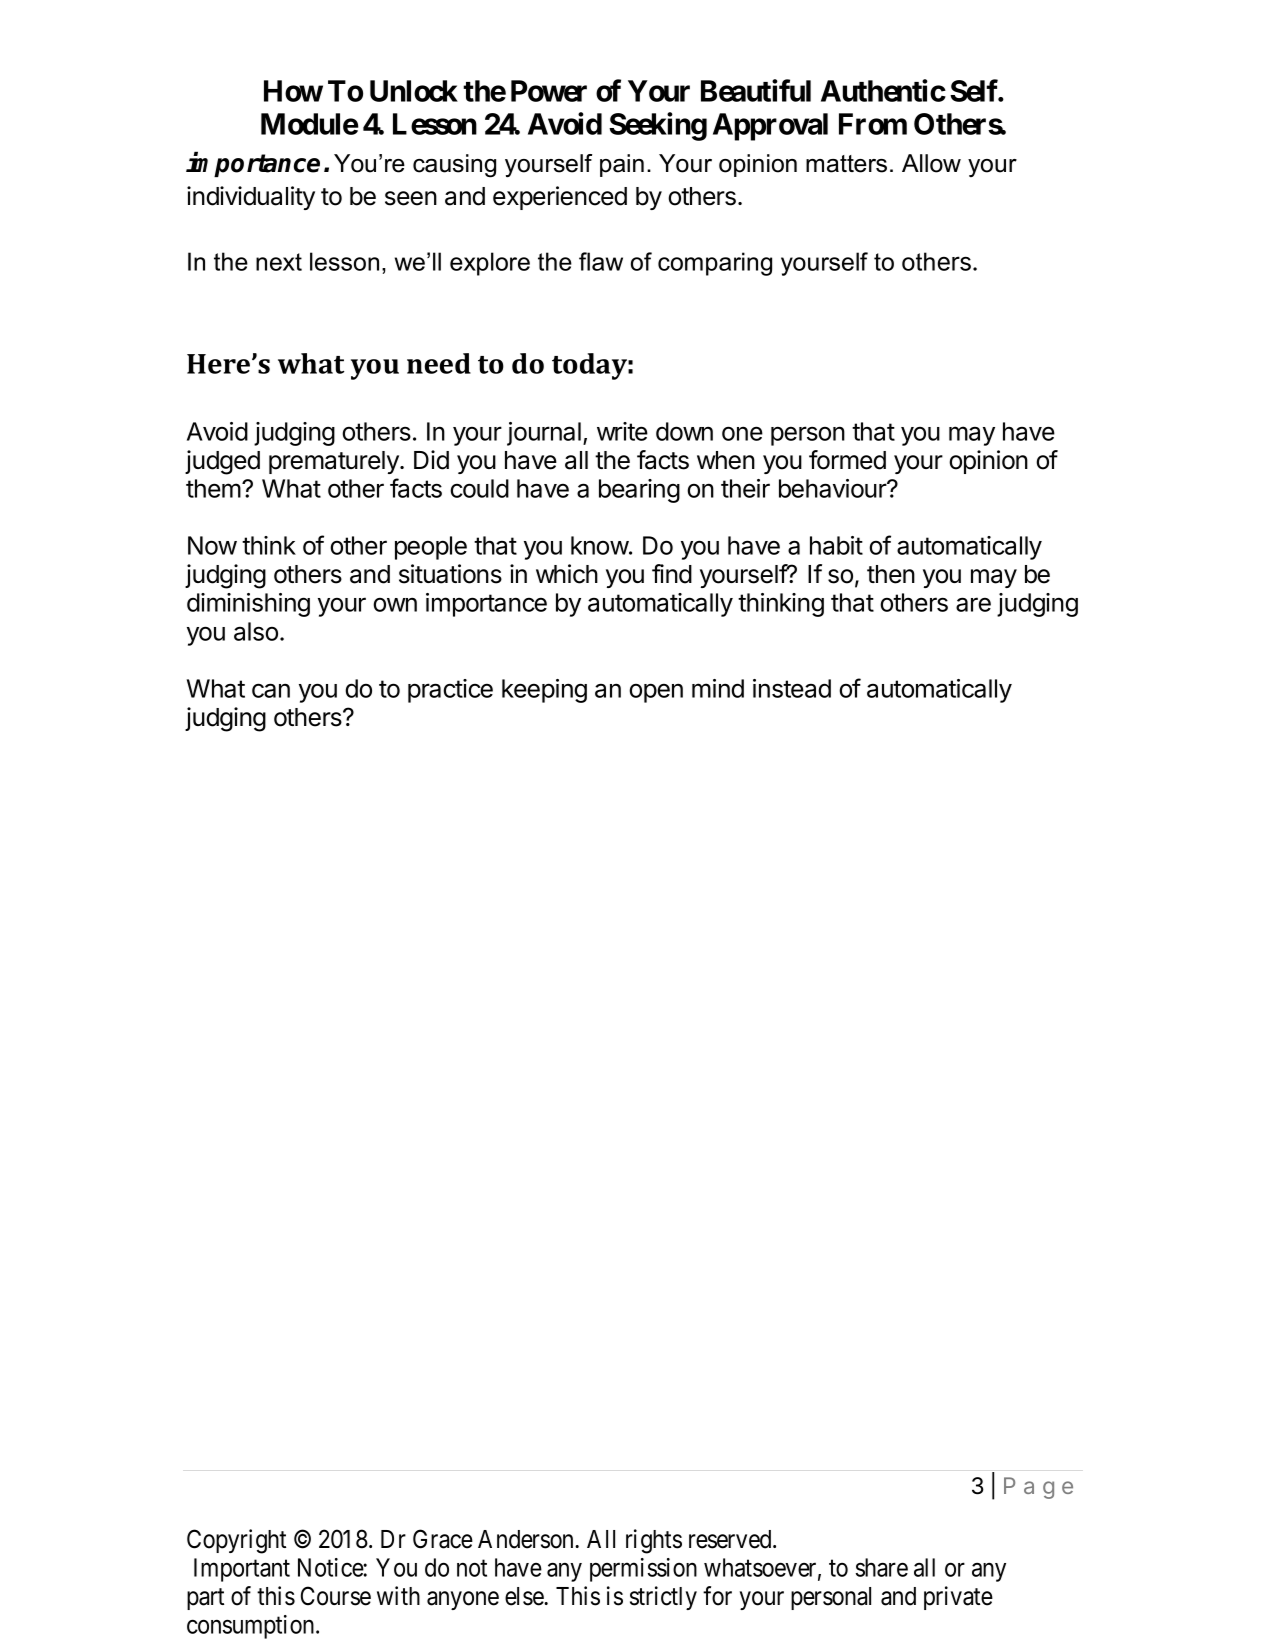 The width and height of the screenshot is (1266, 1639). What do you see at coordinates (256, 631) in the screenshot?
I see `also` at bounding box center [256, 631].
